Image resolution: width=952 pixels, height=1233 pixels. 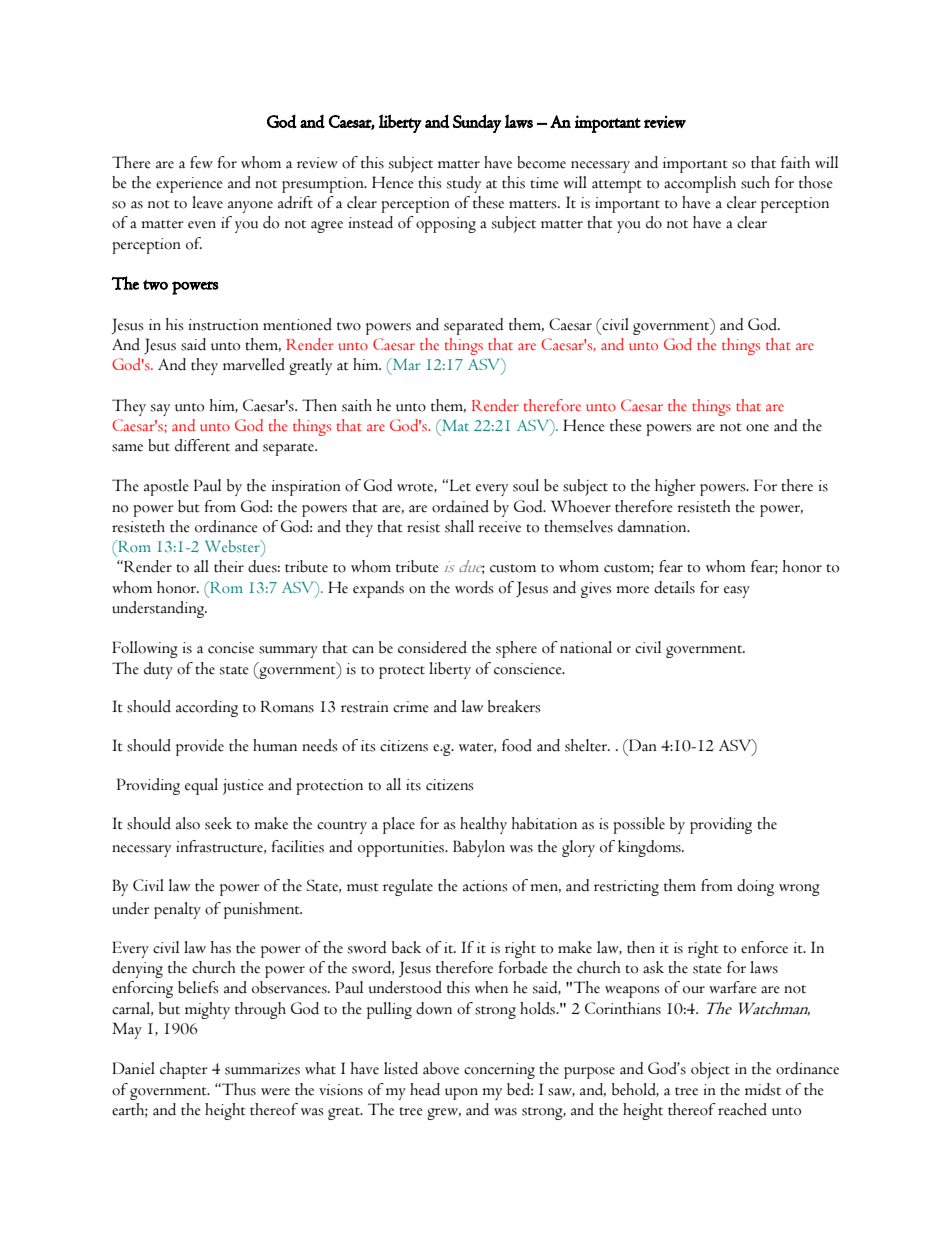 I want to click on upon, so click(x=461, y=1094).
